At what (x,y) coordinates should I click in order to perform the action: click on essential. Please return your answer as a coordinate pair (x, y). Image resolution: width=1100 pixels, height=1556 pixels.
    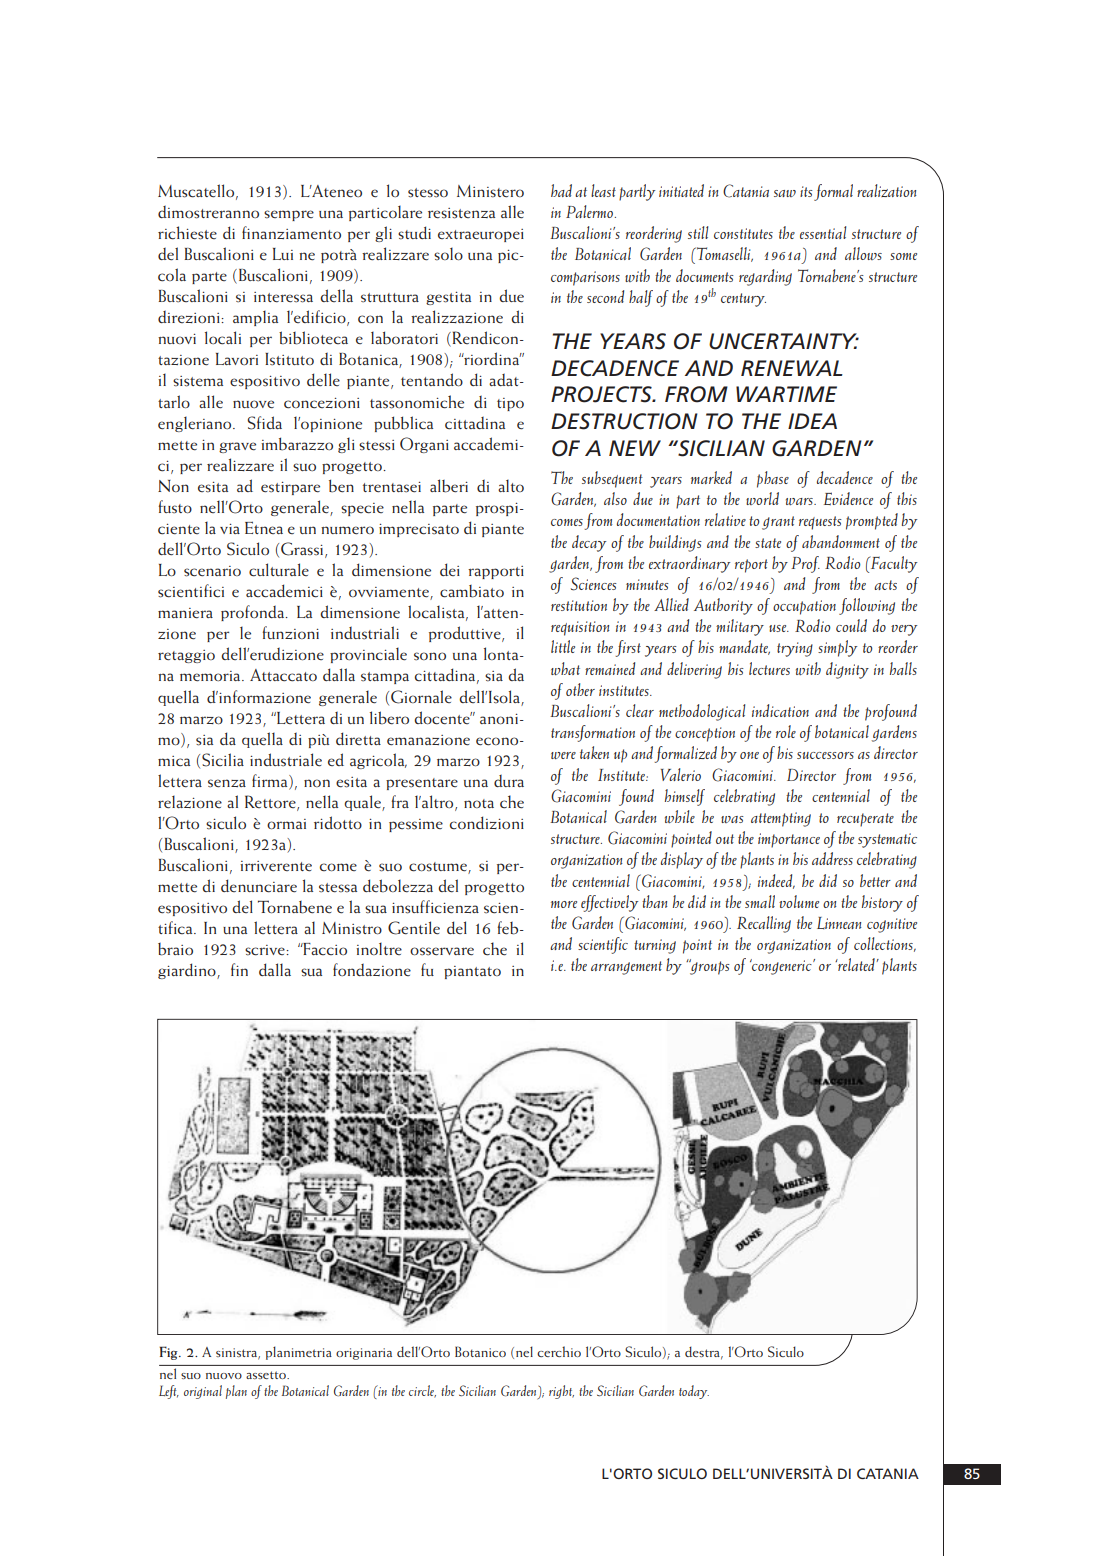
    Looking at the image, I should click on (823, 232).
